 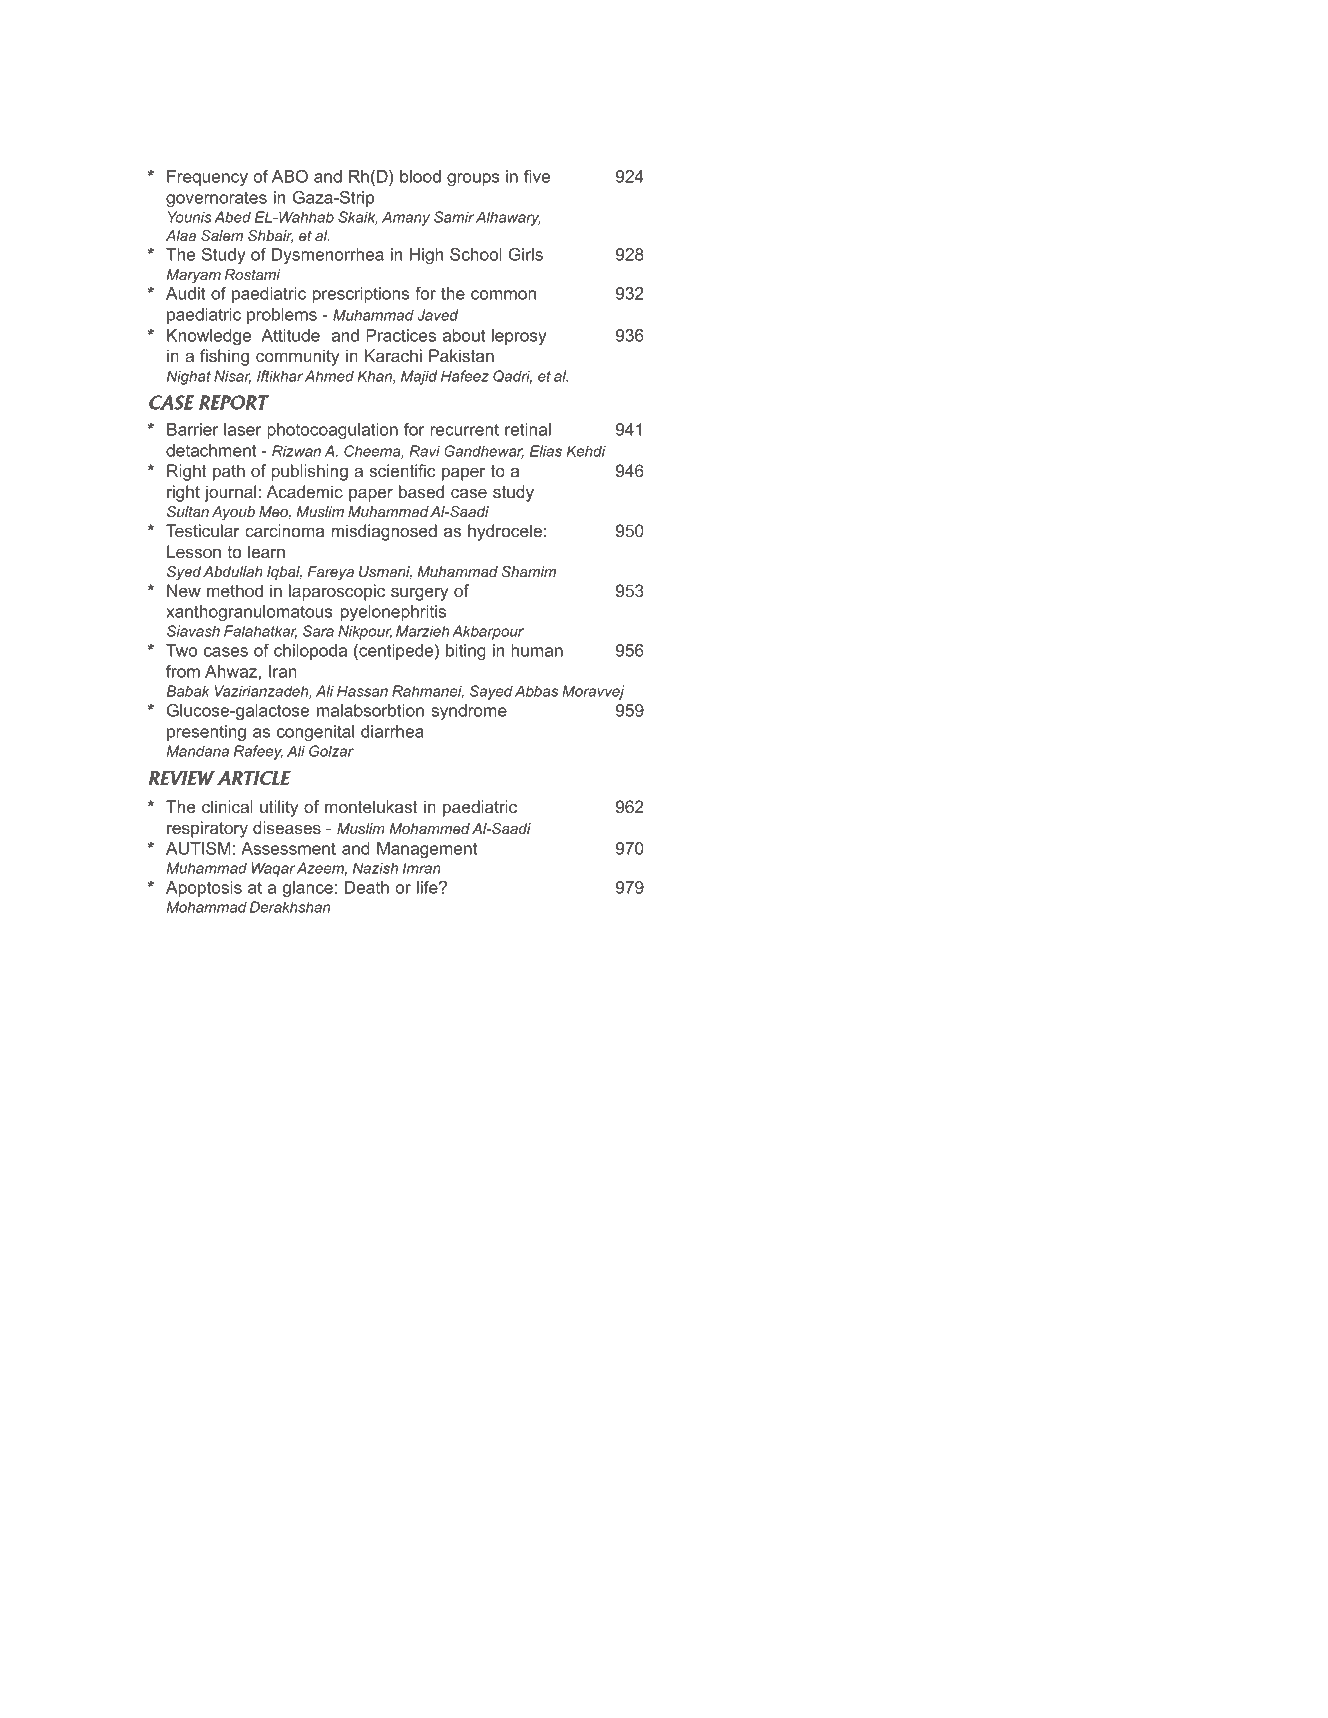 I want to click on fishing, so click(x=224, y=357).
